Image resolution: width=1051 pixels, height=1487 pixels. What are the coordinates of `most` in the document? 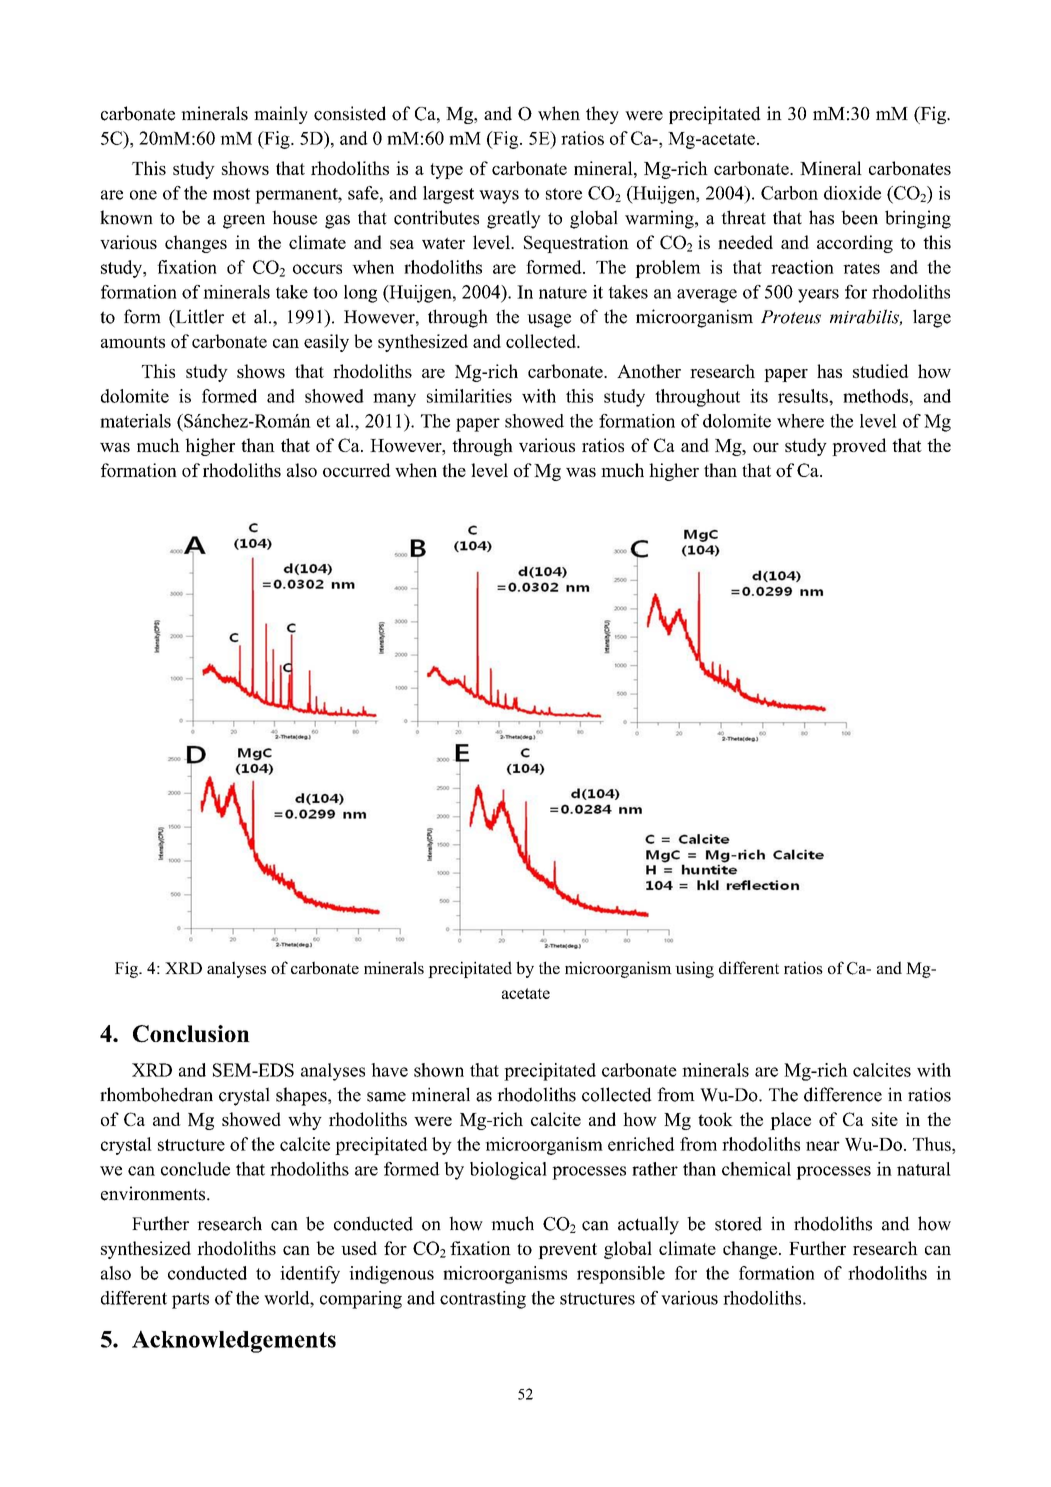 It's located at (231, 194).
